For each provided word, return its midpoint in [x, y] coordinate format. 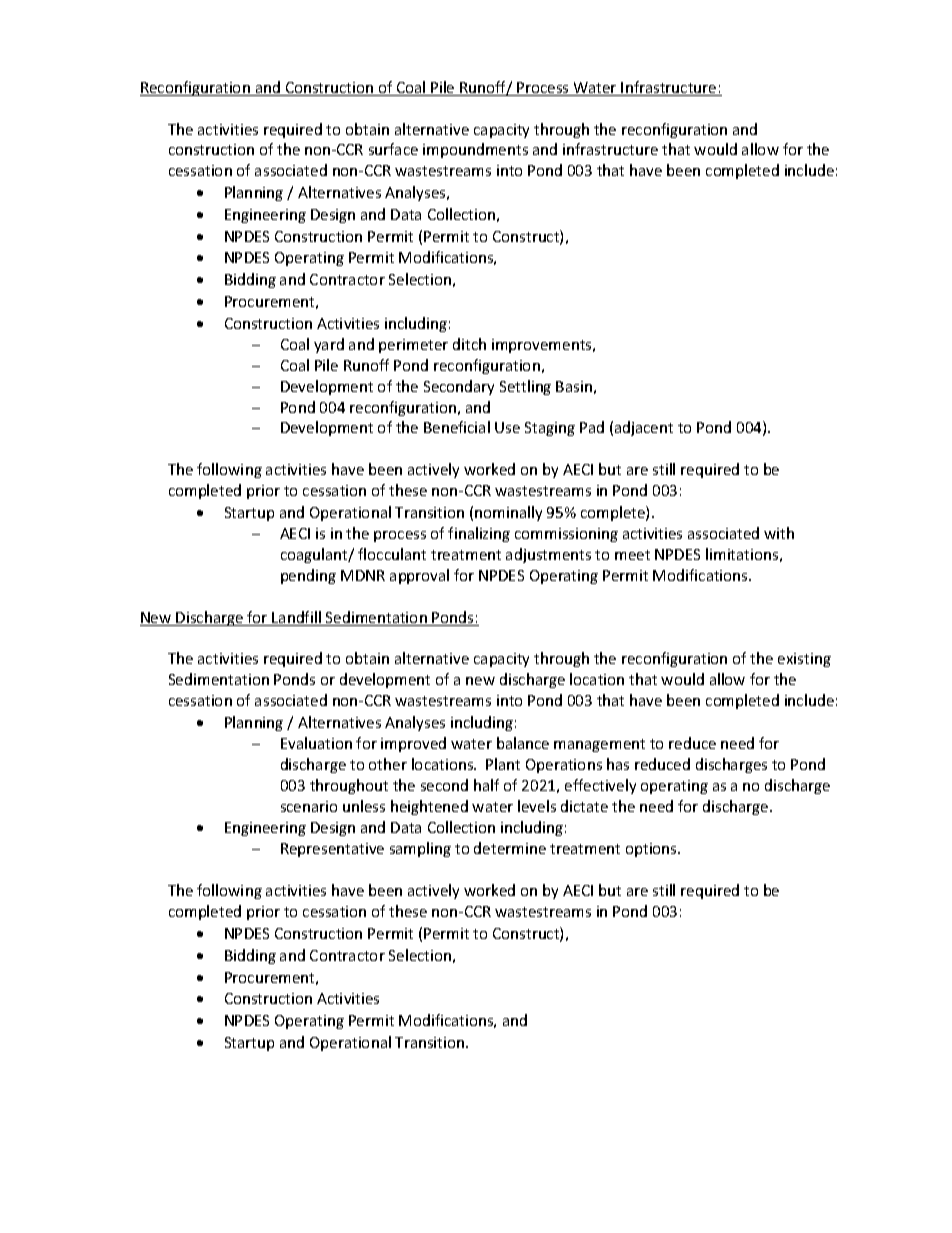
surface [393, 149]
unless [364, 806]
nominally [508, 513]
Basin [574, 386]
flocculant [392, 554]
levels [537, 806]
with [779, 533]
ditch [469, 344]
